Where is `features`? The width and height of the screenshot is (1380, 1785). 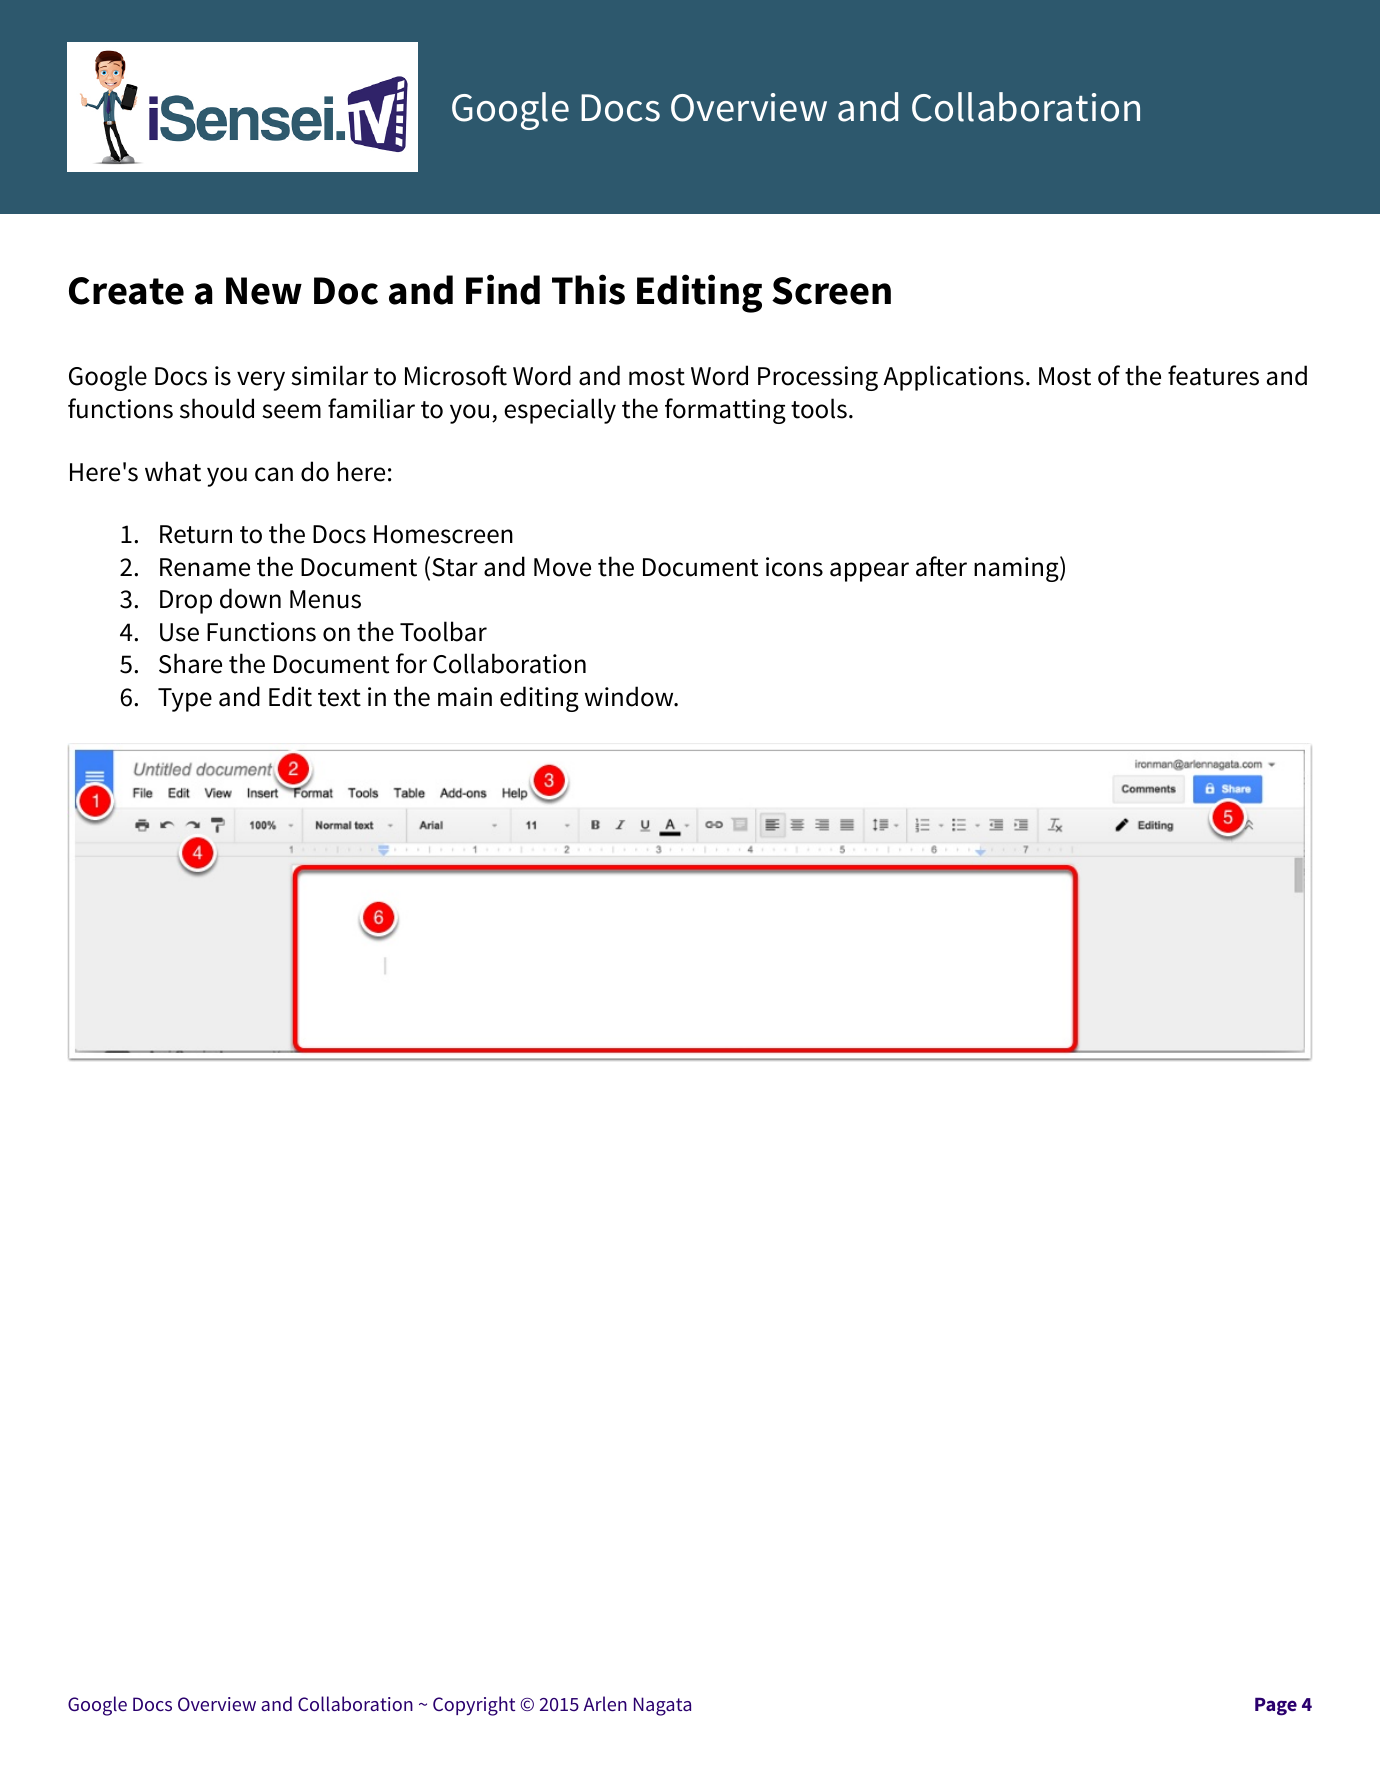 features is located at coordinates (1213, 375).
